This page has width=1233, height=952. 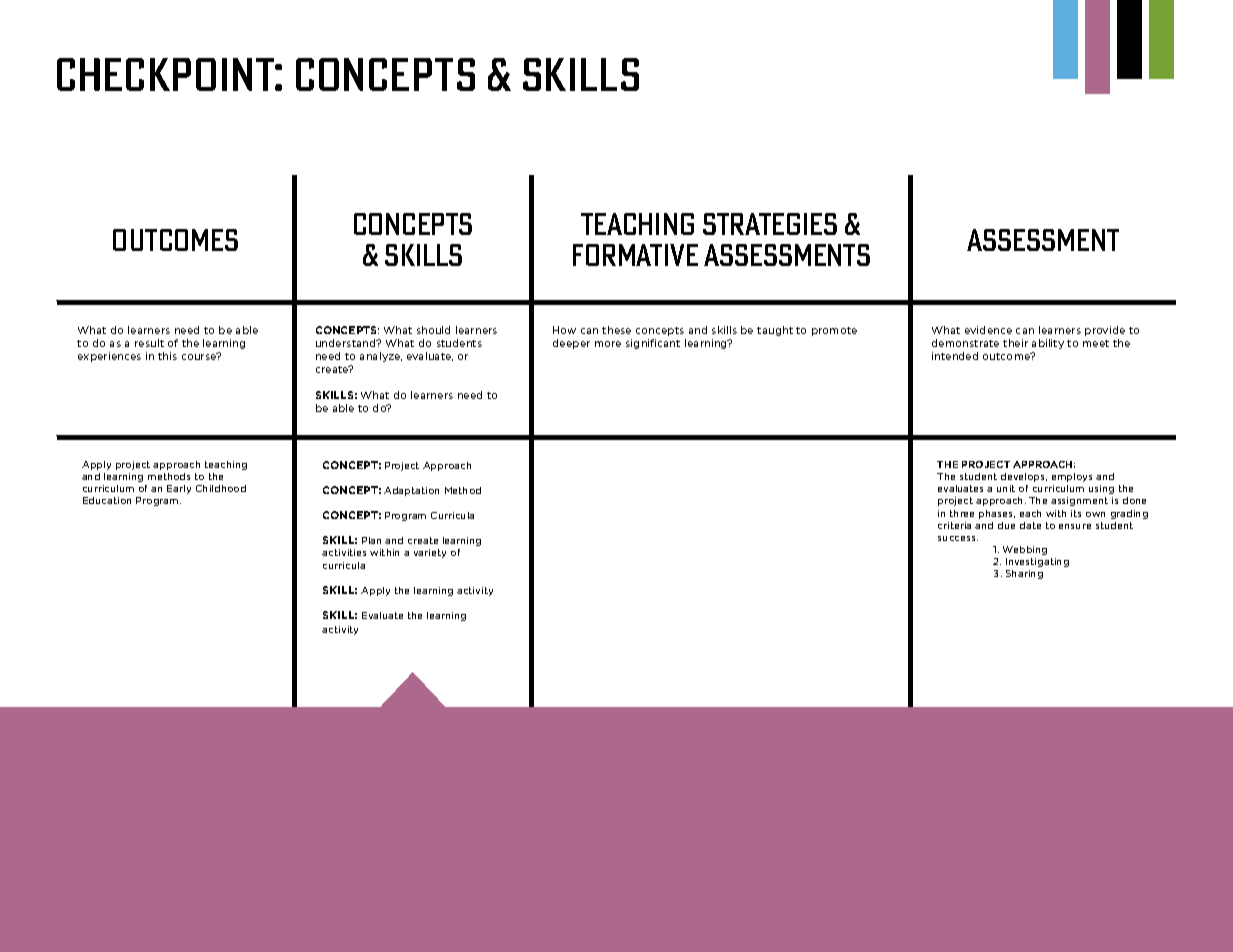 What do you see at coordinates (988, 330) in the page?
I see `evidence` at bounding box center [988, 330].
